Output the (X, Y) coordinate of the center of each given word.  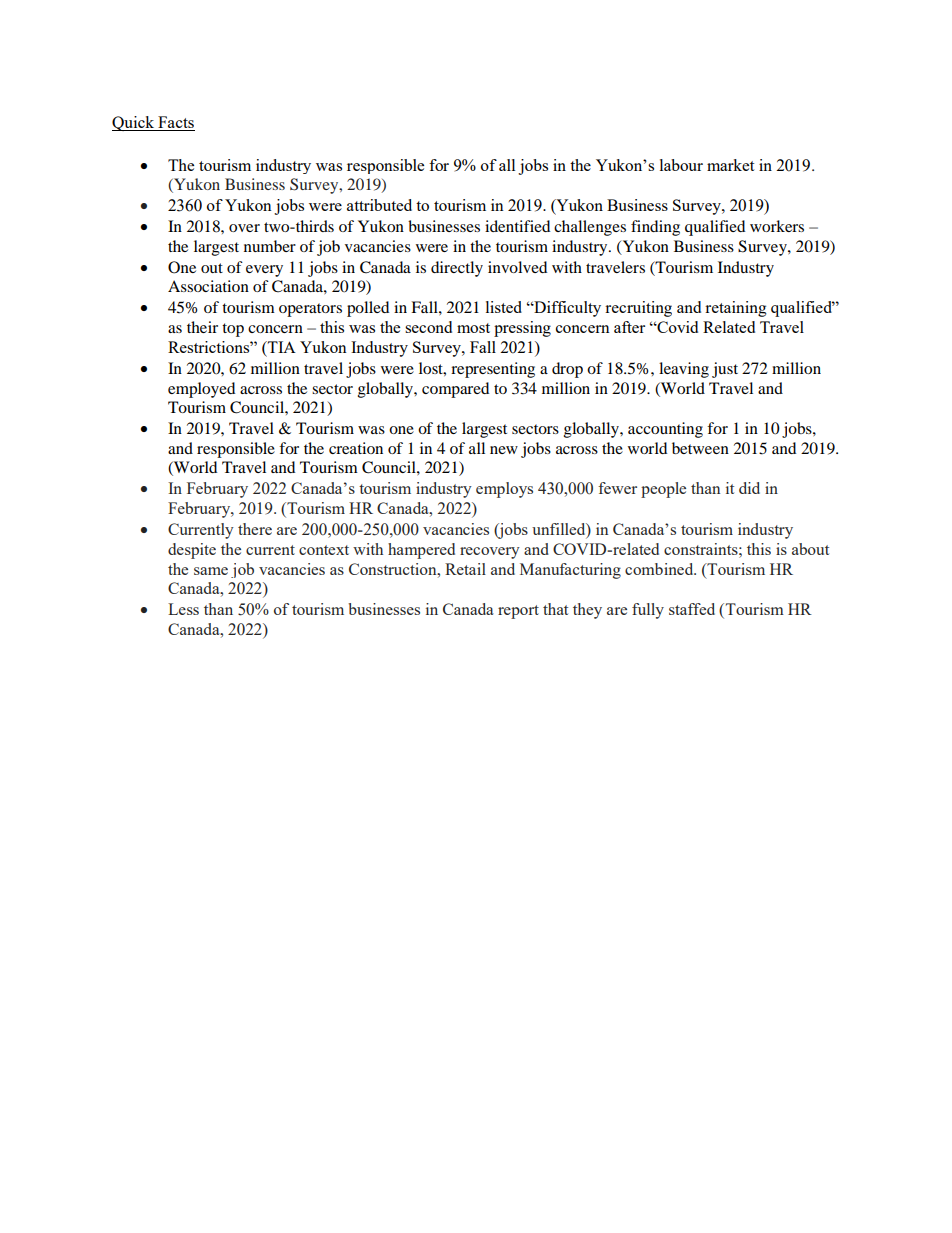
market (730, 165)
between (700, 448)
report (518, 612)
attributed (379, 205)
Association (208, 286)
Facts (175, 123)
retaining (736, 309)
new (504, 450)
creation (356, 448)
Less (183, 609)
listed (504, 307)
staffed (692, 609)
